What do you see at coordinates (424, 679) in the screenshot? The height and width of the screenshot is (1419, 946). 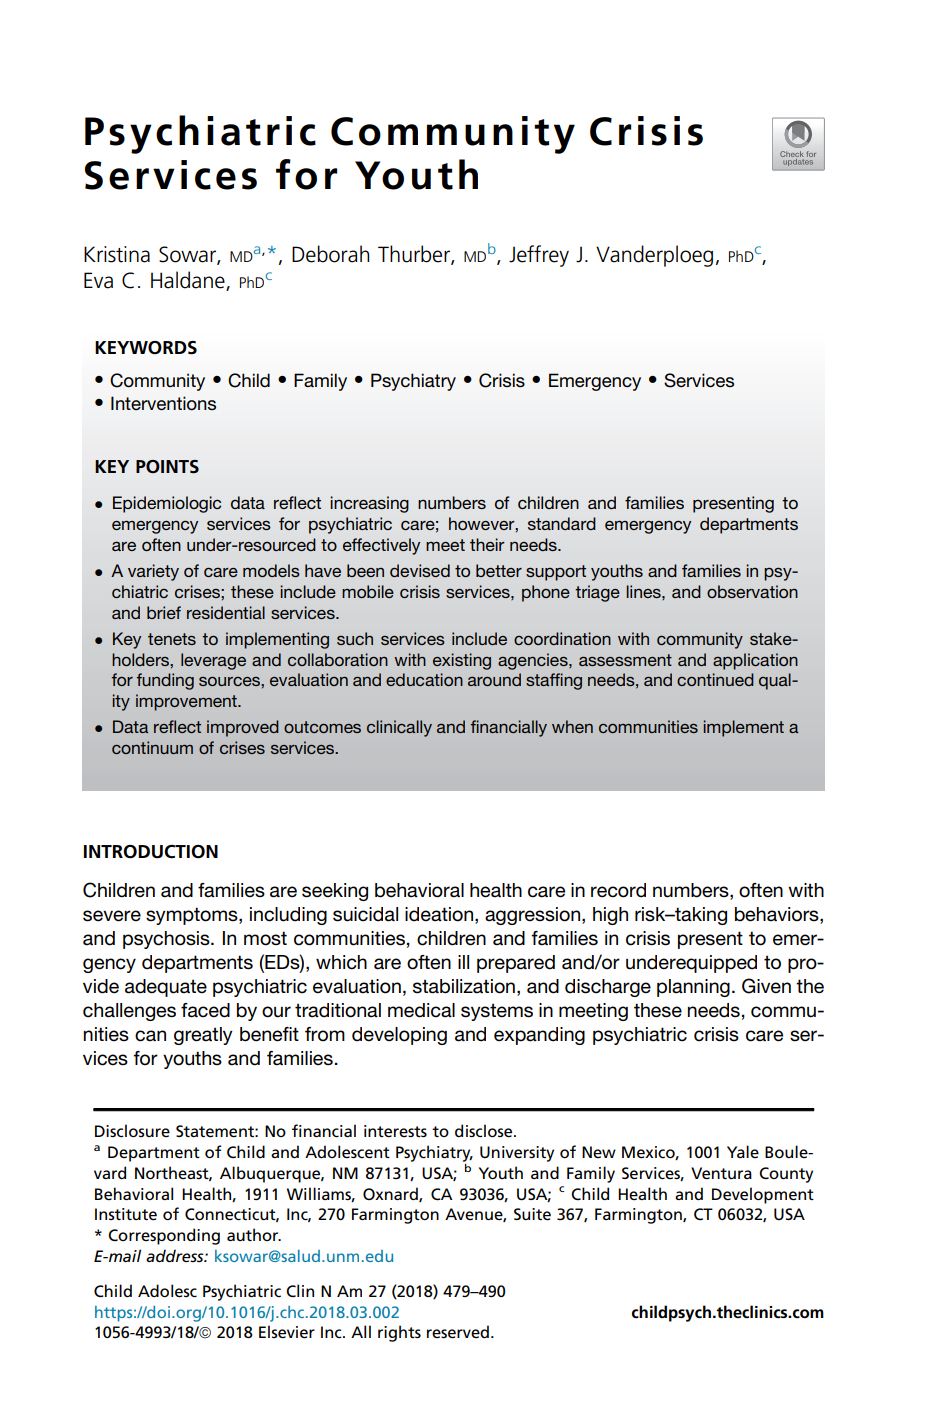 I see `education` at bounding box center [424, 679].
